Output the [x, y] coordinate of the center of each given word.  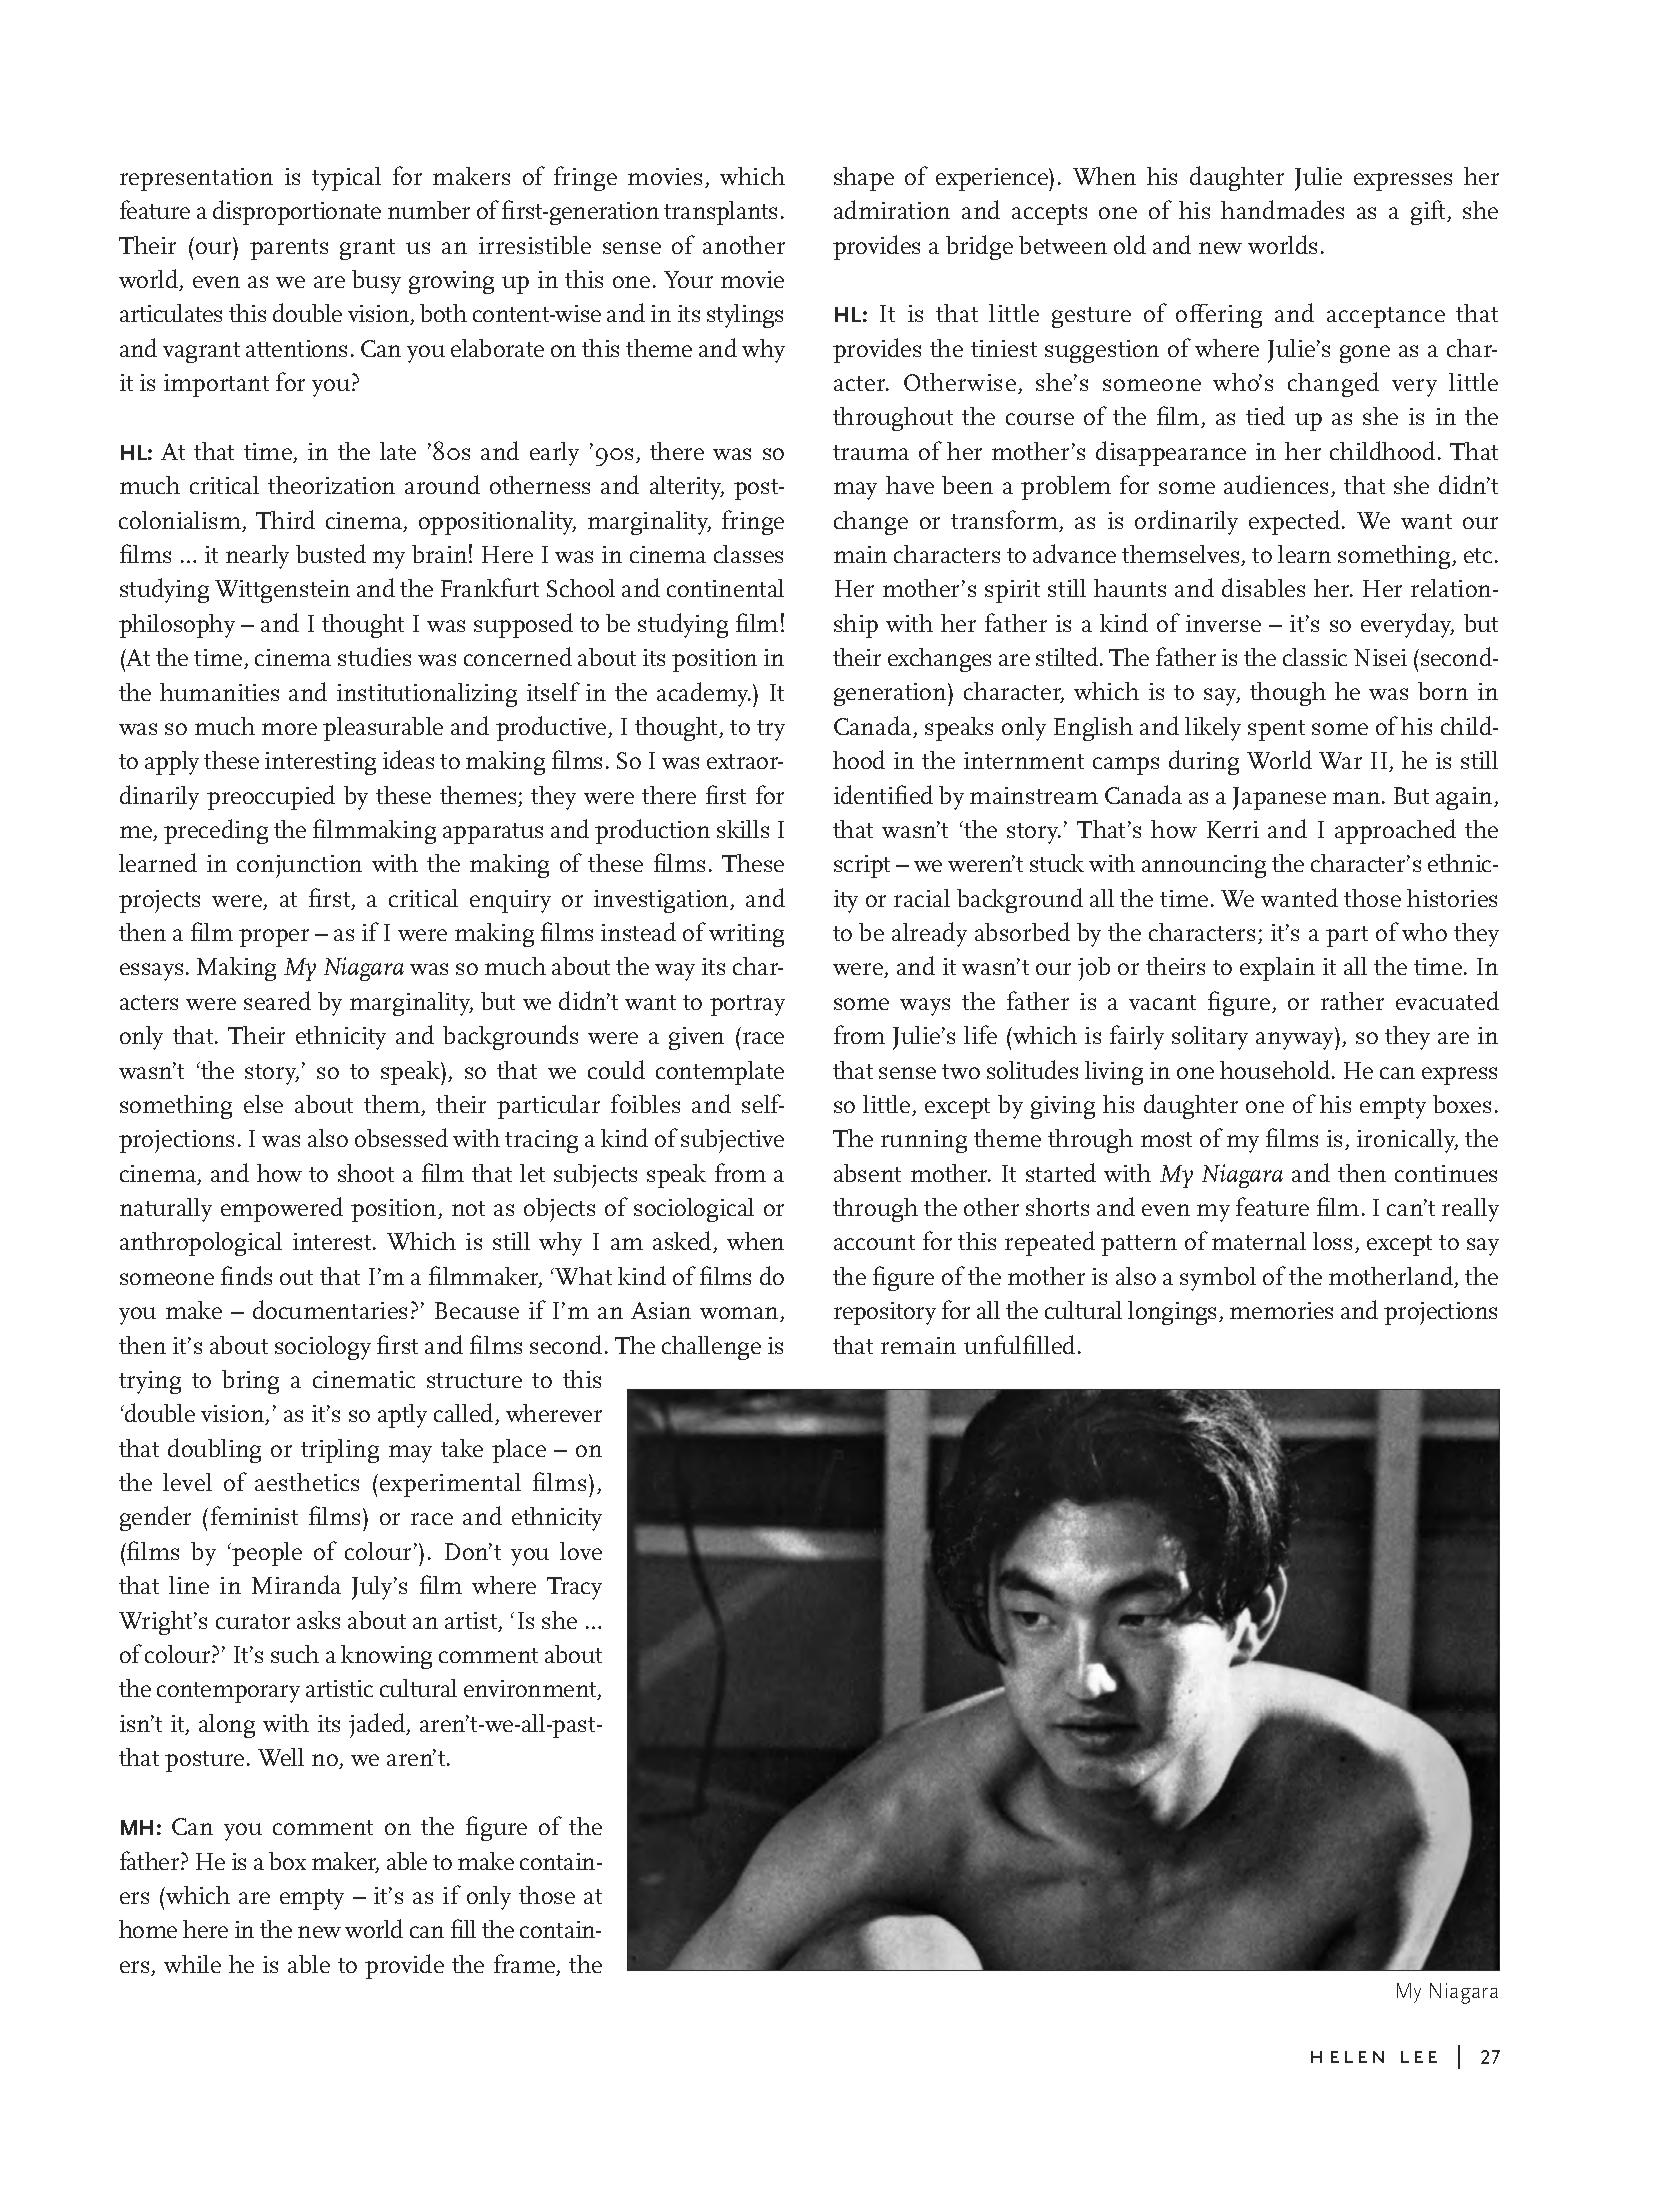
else [263, 1104]
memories [1281, 1310]
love [581, 1551]
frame [525, 1965]
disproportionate [297, 212]
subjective [732, 1141]
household [1276, 1069]
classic [1315, 657]
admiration [892, 209]
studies [374, 656]
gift [1429, 212]
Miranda [296, 1584]
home [148, 1929]
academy [704, 694]
